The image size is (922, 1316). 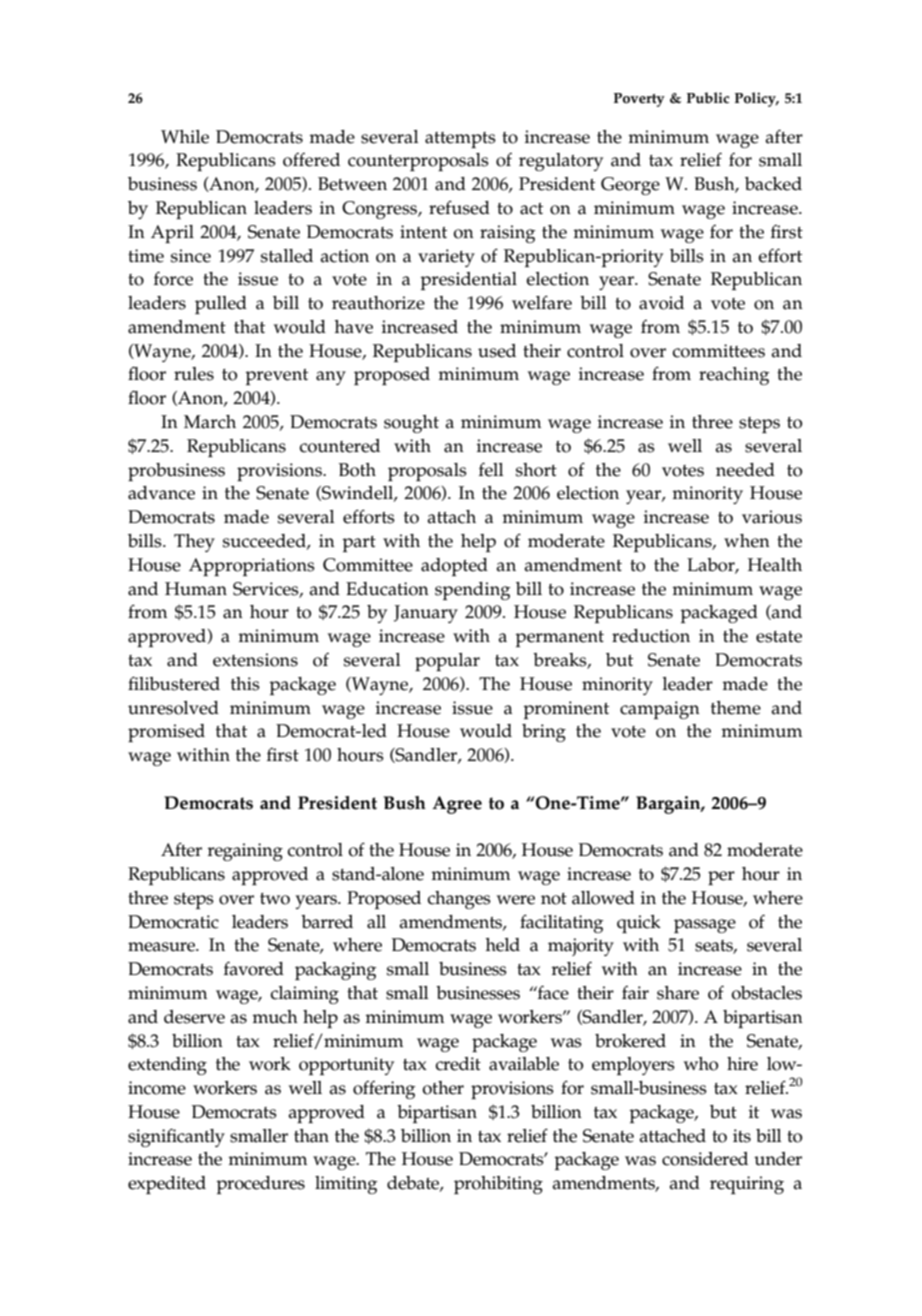 What do you see at coordinates (460, 140) in the screenshot?
I see `attempts` at bounding box center [460, 140].
